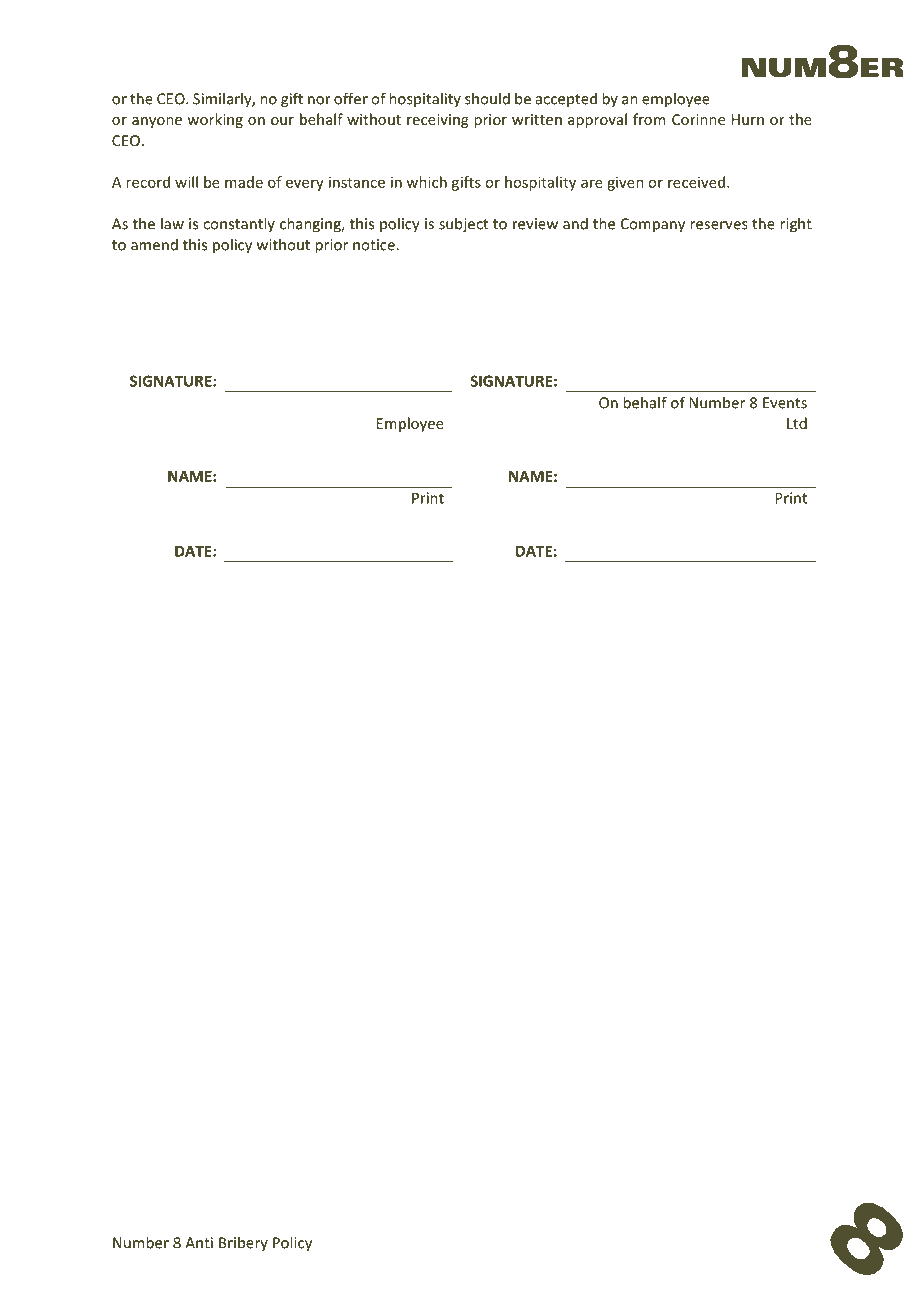 The height and width of the screenshot is (1308, 924). What do you see at coordinates (785, 403) in the screenshot?
I see `Events` at bounding box center [785, 403].
